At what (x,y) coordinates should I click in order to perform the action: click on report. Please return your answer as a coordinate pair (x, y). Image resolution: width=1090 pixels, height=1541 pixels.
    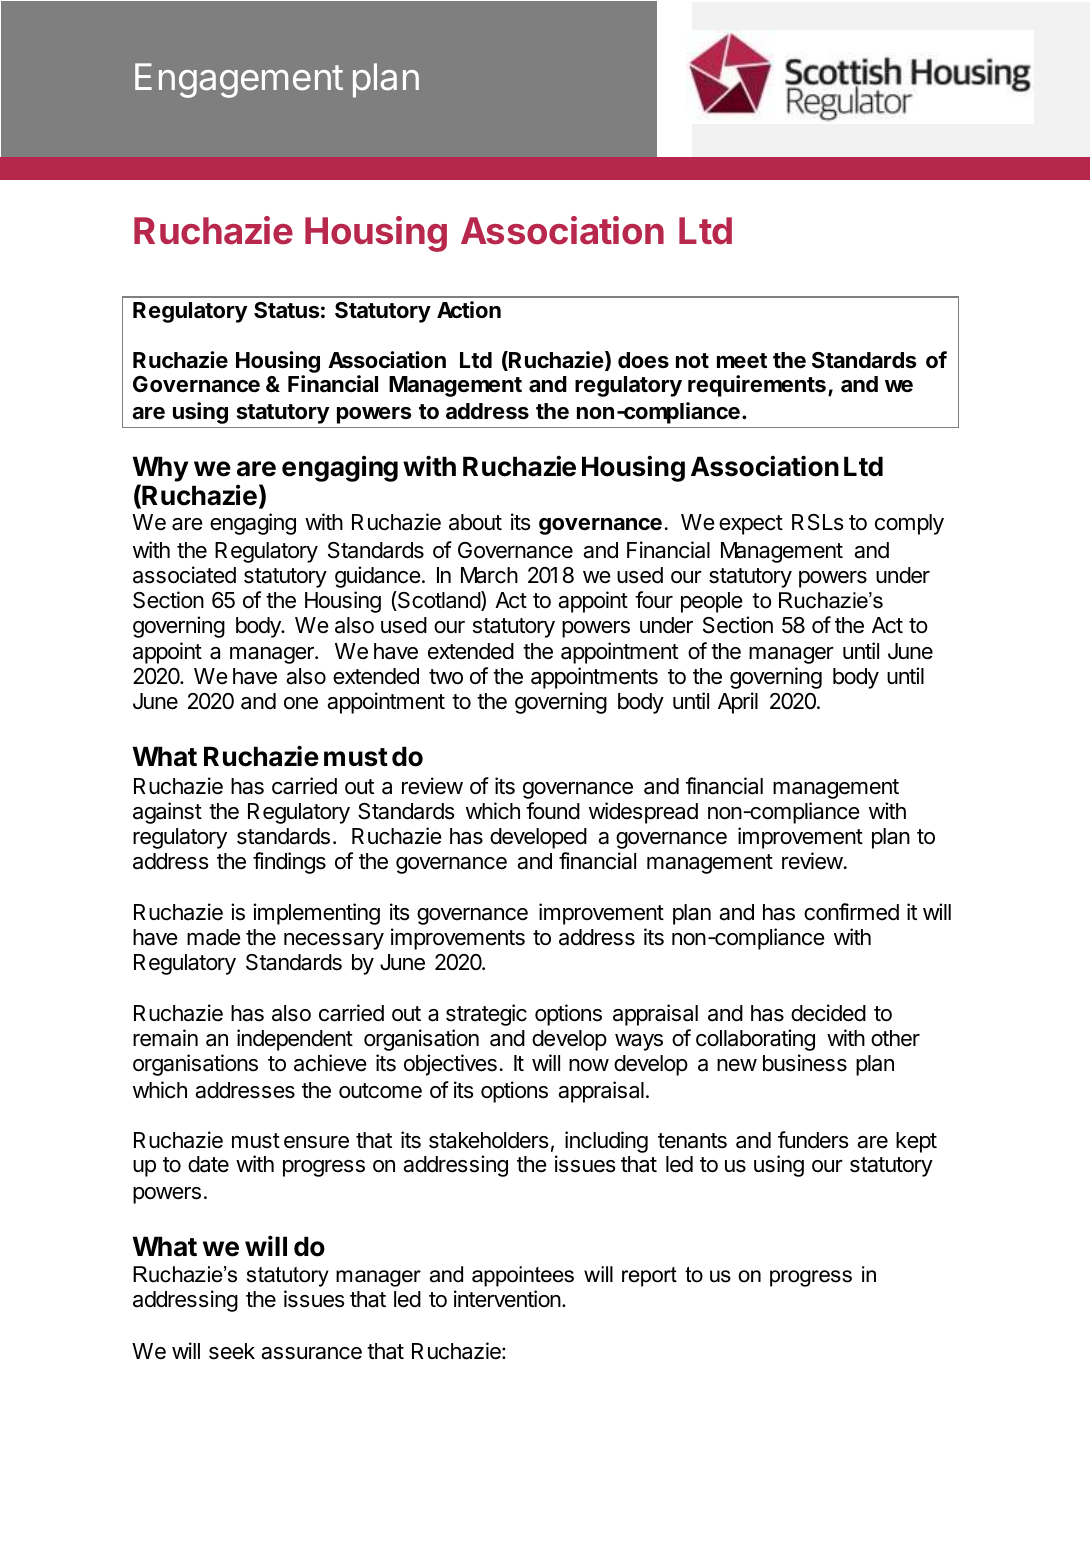
    Looking at the image, I should click on (649, 1277).
